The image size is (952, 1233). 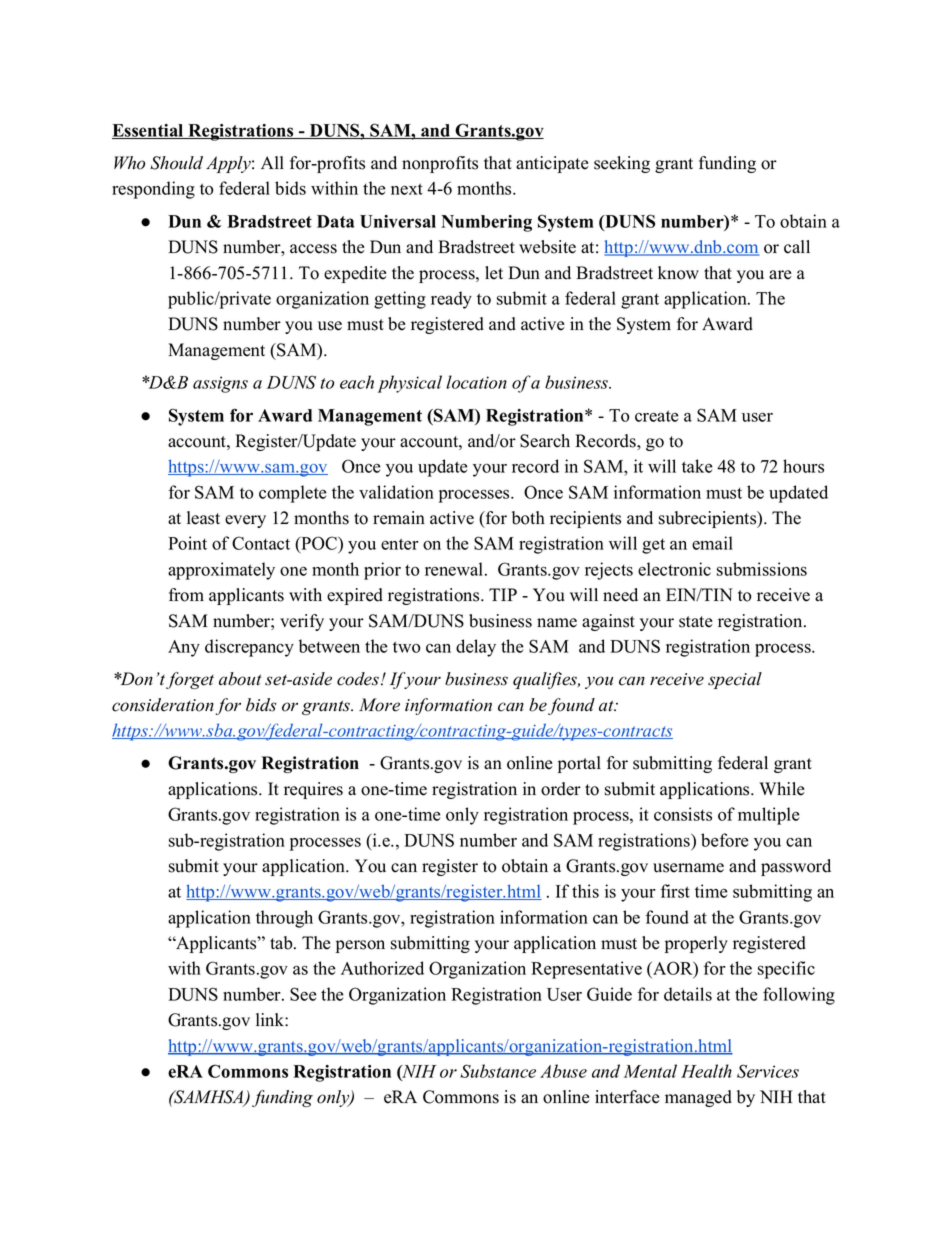 What do you see at coordinates (498, 1071) in the screenshot?
I see `Substance` at bounding box center [498, 1071].
